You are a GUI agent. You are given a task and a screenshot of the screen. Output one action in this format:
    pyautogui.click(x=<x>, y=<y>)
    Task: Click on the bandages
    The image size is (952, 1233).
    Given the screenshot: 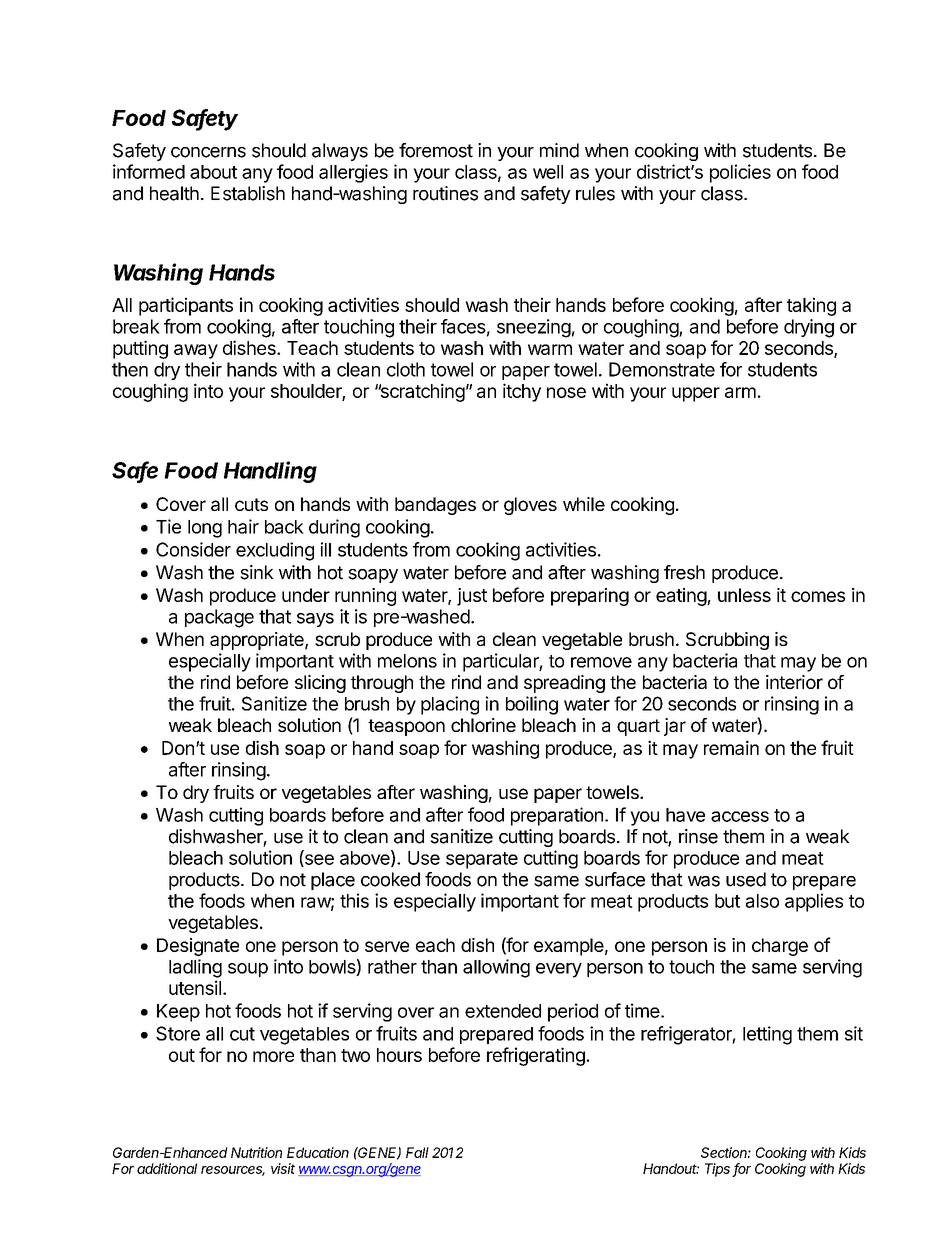 What is the action you would take?
    pyautogui.click(x=435, y=506)
